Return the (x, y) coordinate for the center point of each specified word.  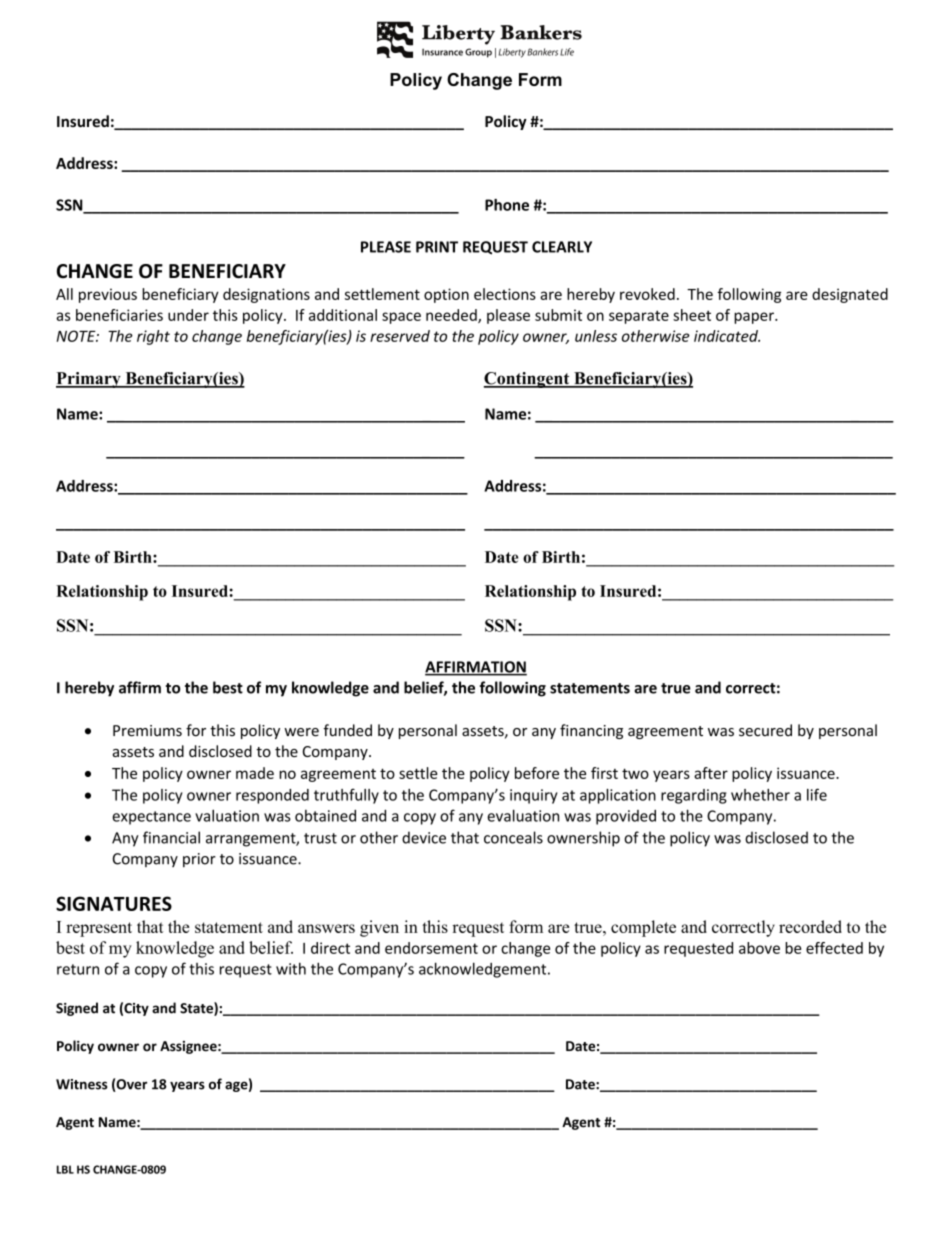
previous (108, 295)
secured (765, 730)
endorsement (431, 948)
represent (99, 929)
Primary (89, 380)
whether (760, 795)
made (255, 773)
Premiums (147, 731)
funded (347, 730)
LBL (65, 1169)
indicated (727, 336)
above (759, 948)
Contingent (528, 380)
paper (755, 318)
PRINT (437, 247)
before (537, 773)
